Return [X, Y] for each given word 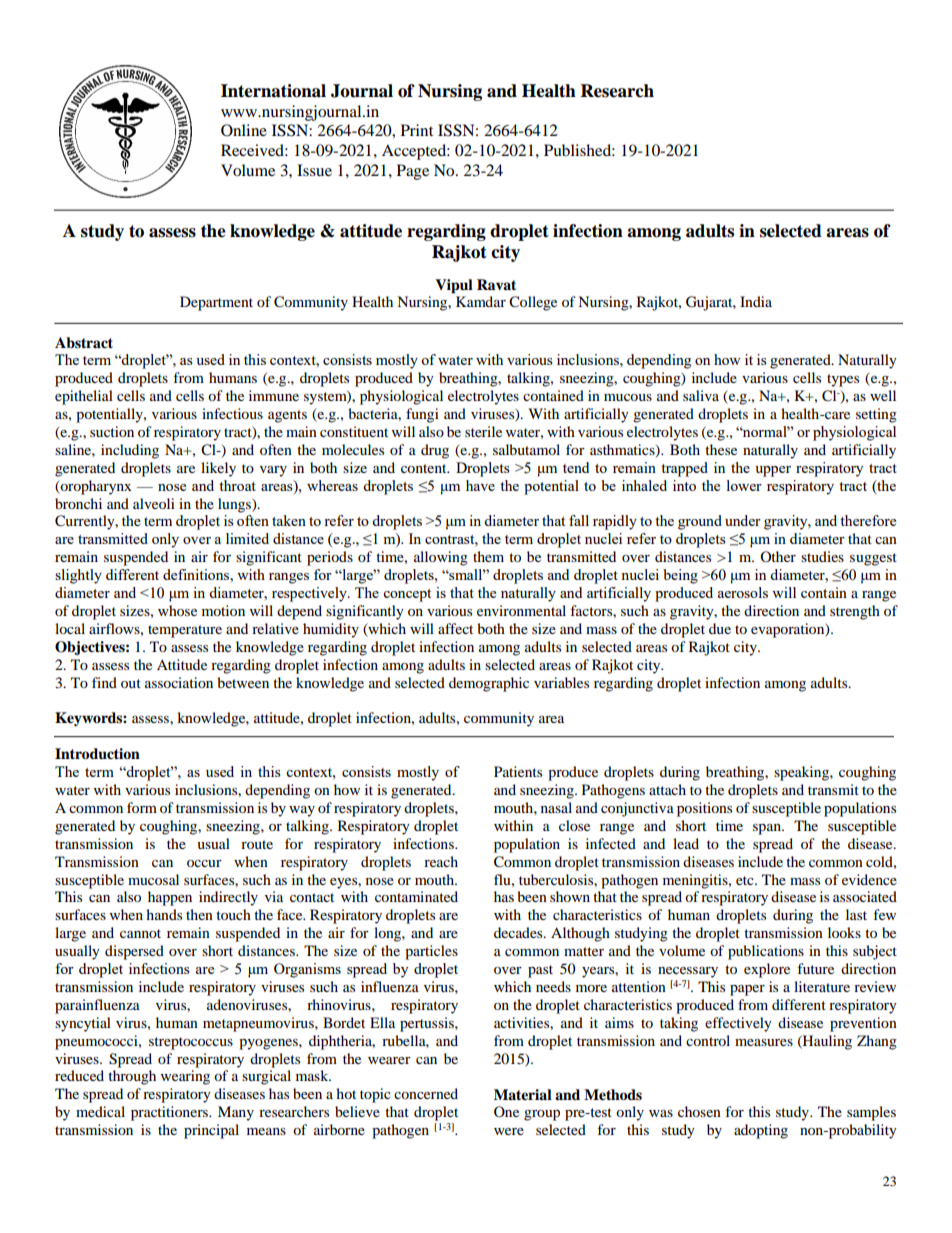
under [743, 520]
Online [244, 130]
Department [216, 303]
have [480, 485]
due [720, 628]
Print [417, 130]
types [843, 380]
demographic [489, 684]
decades [519, 932]
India [756, 301]
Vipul [454, 286]
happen [170, 898]
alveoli [154, 503]
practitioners [170, 1113]
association [179, 682]
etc [746, 880]
